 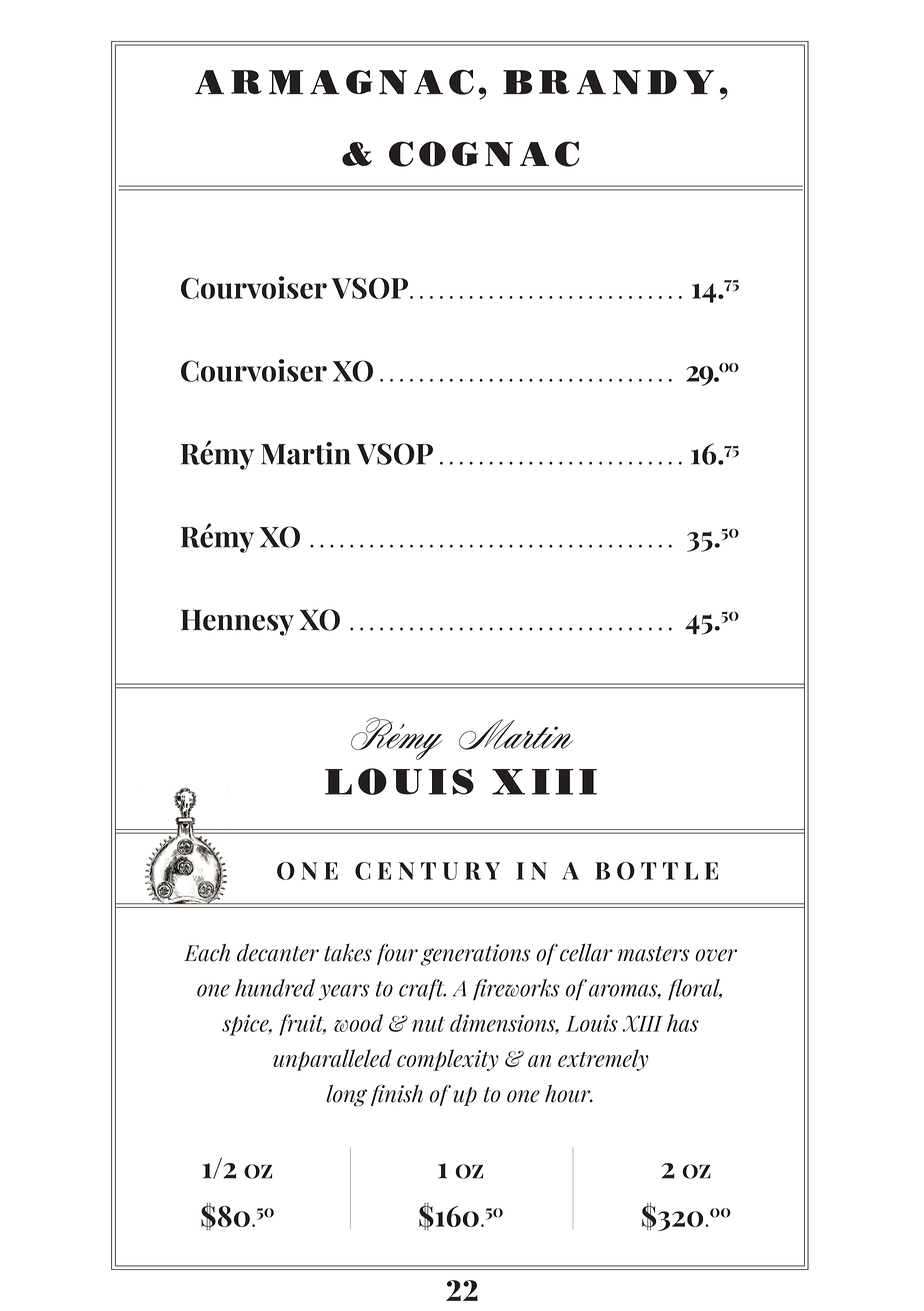 What do you see at coordinates (654, 954) in the screenshot?
I see `masters` at bounding box center [654, 954].
